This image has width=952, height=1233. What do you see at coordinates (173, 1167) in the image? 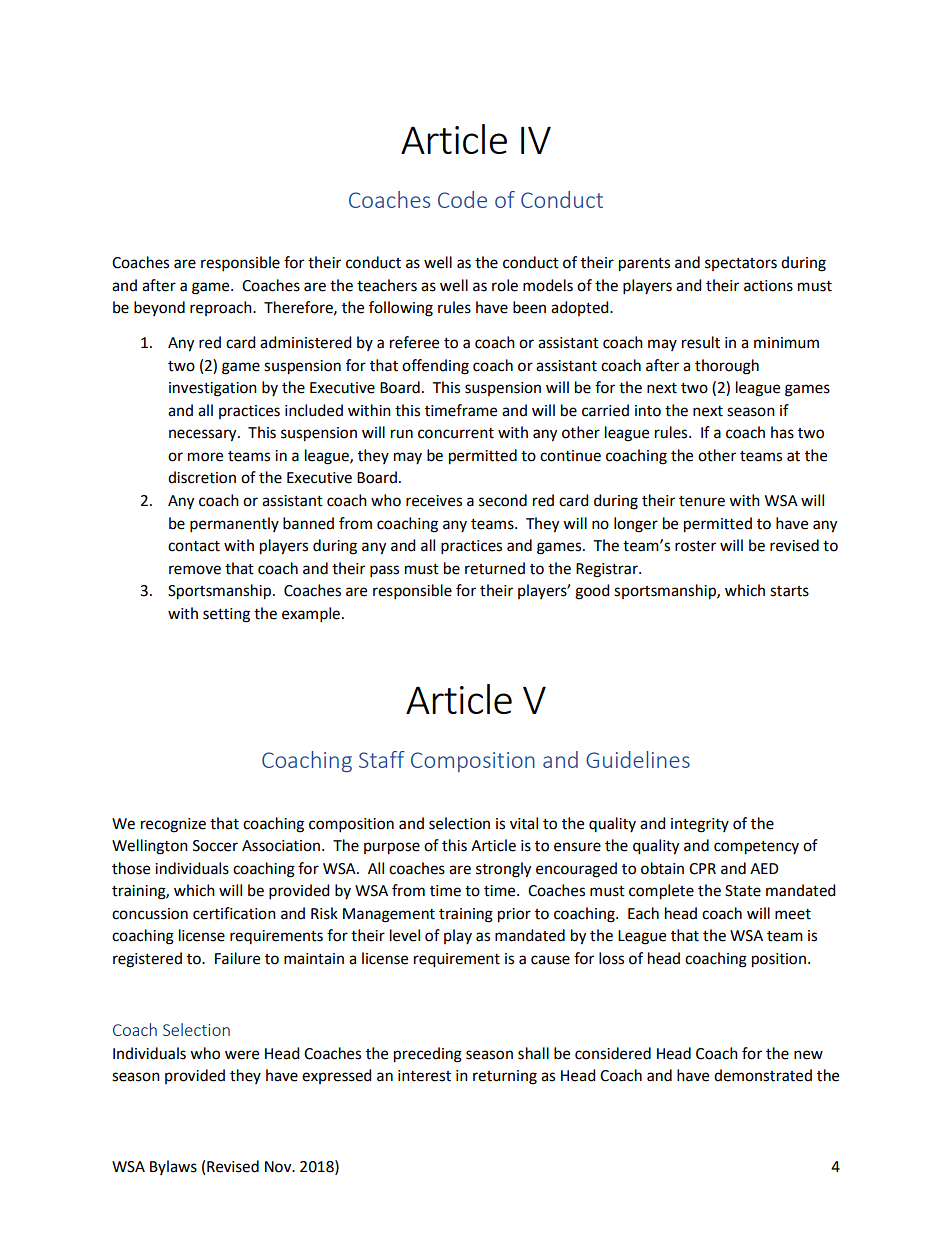
I see `Bylaws` at bounding box center [173, 1167].
